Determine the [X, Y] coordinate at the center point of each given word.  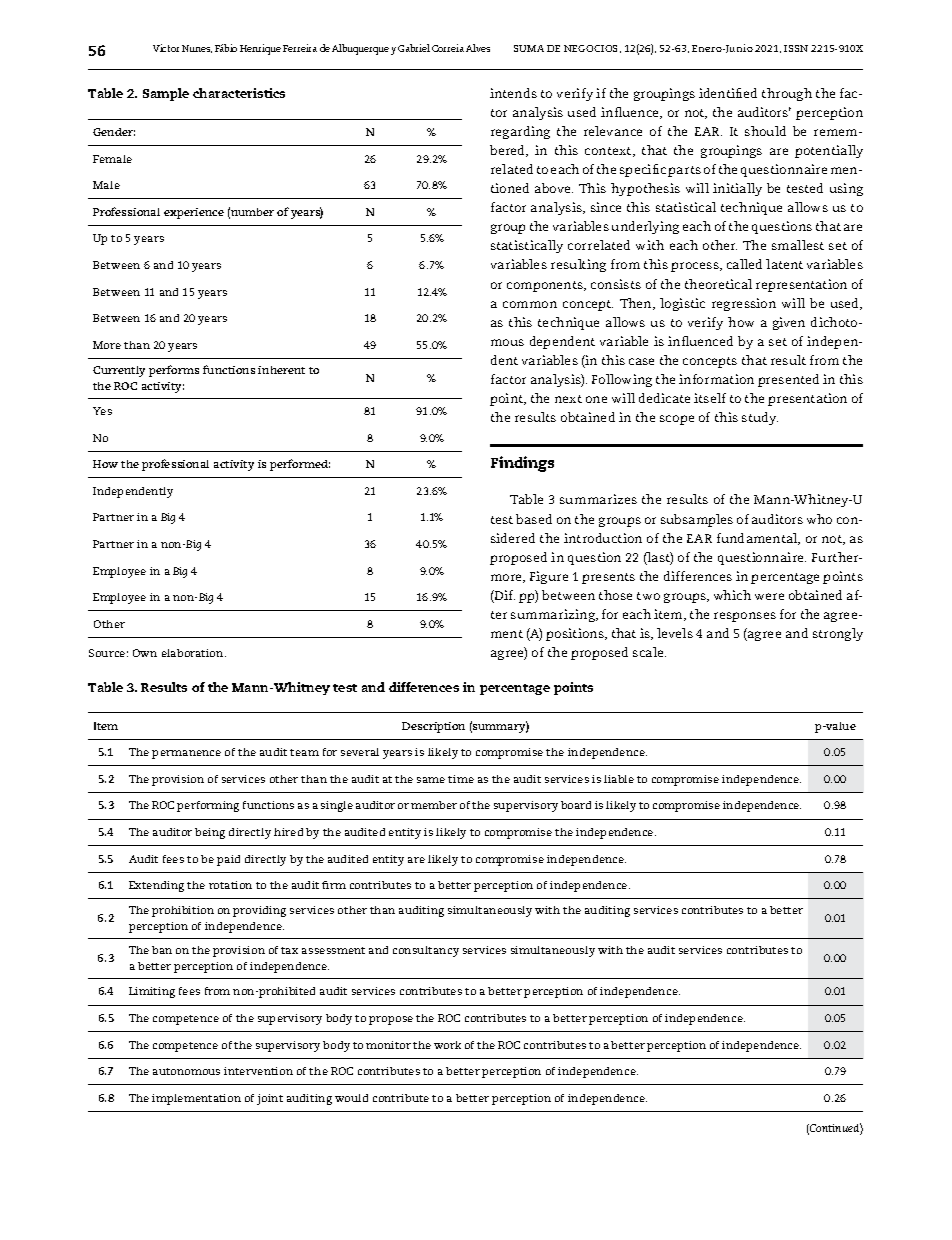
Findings [522, 464]
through [787, 94]
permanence [186, 754]
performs [174, 371]
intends [513, 93]
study [760, 418]
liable [619, 779]
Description [433, 727]
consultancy [426, 951]
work [447, 1045]
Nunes [197, 49]
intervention [258, 1071]
